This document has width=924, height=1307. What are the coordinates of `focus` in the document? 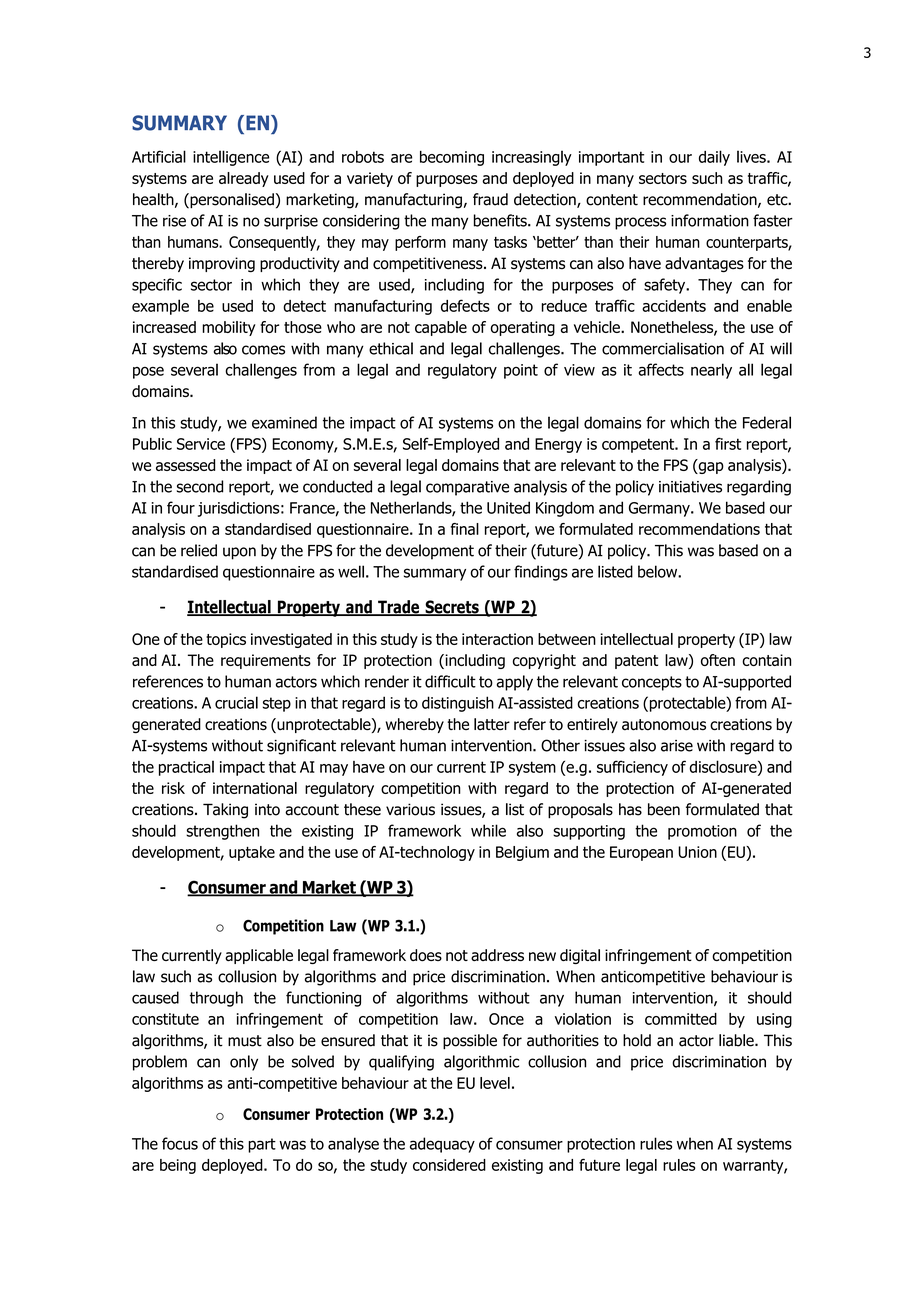 It's located at (180, 1143).
